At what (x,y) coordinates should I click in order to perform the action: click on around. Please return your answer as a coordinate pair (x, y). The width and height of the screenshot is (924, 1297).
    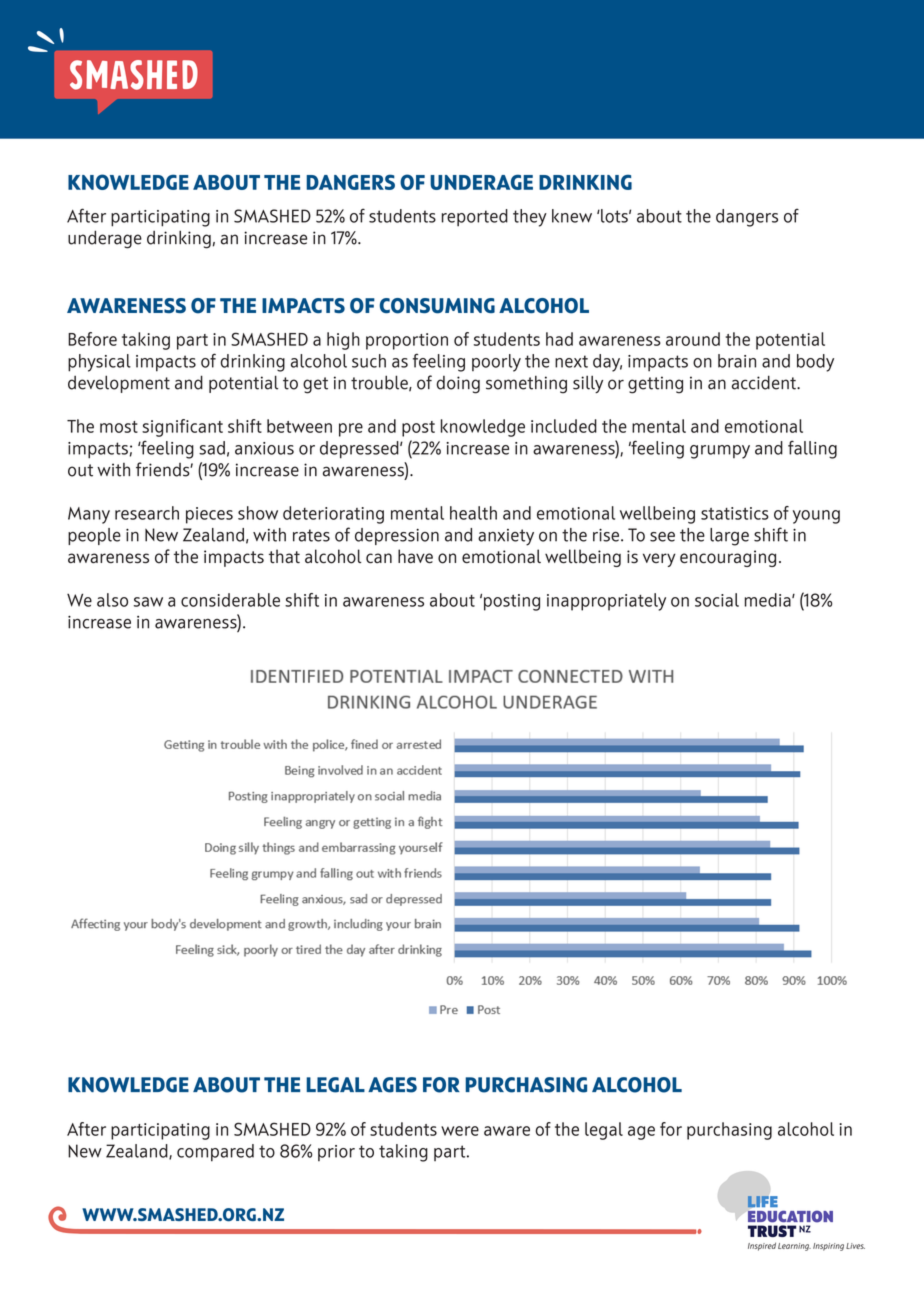
    Looking at the image, I should click on (693, 339).
